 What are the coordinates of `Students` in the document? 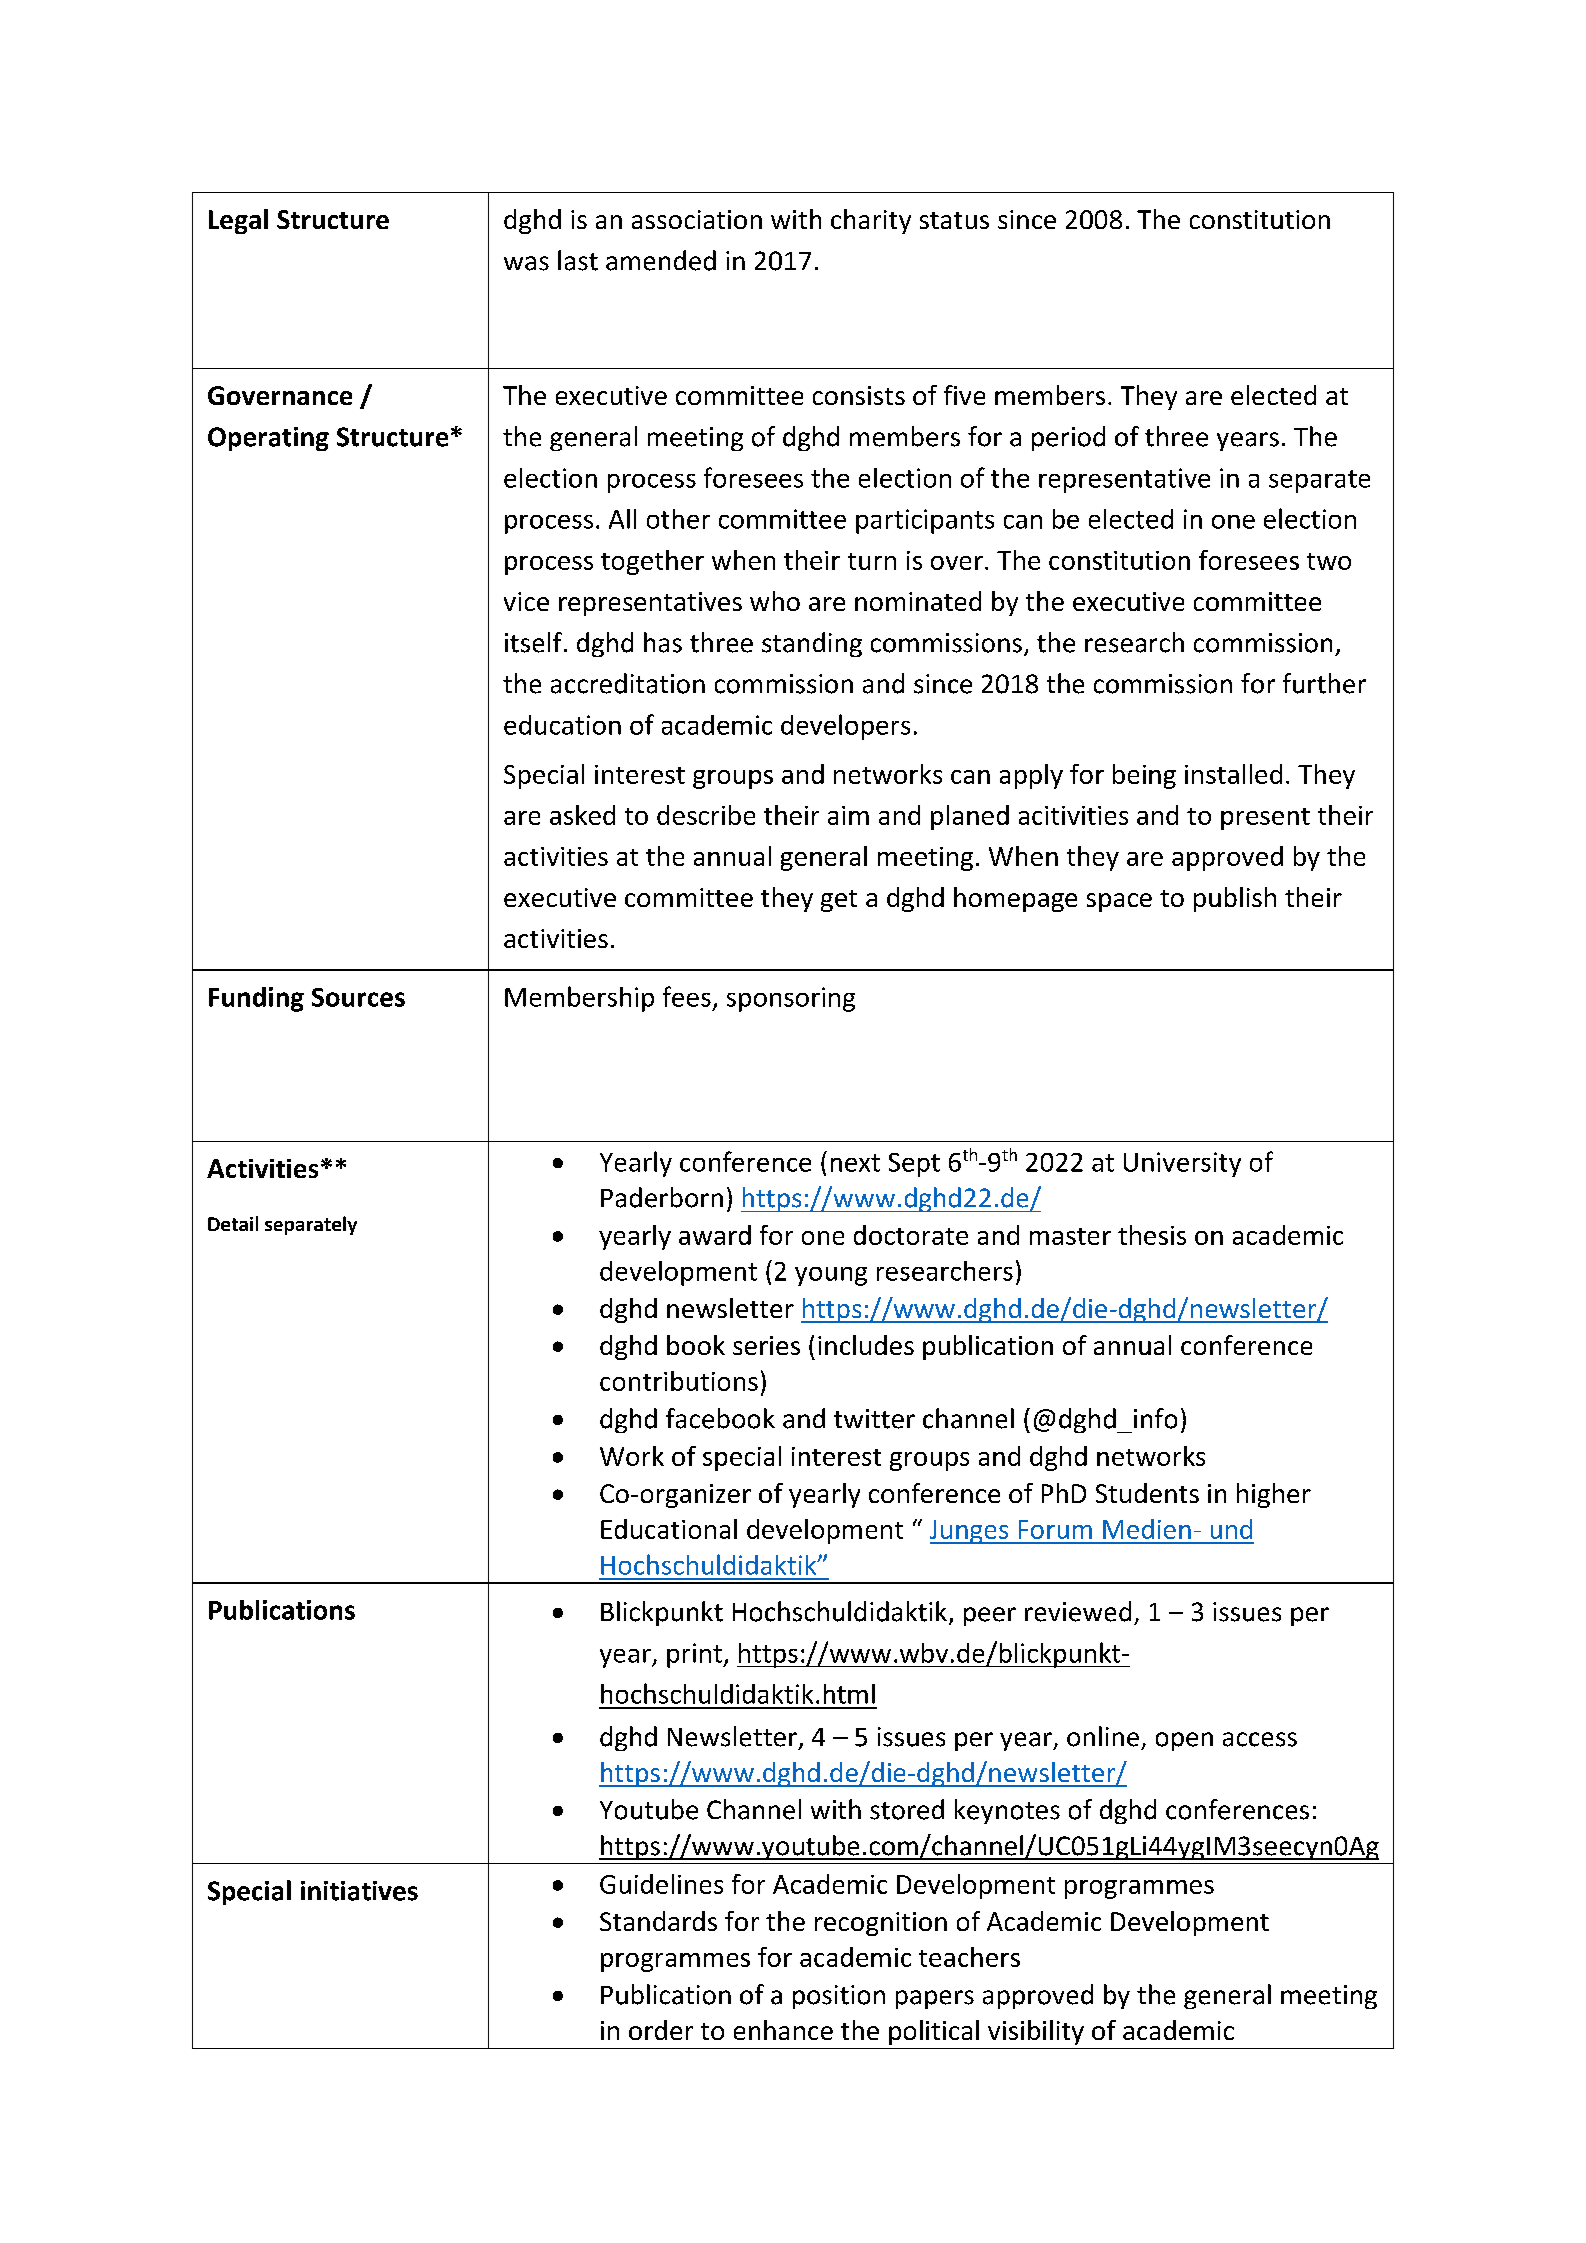 It's located at (1147, 1493).
